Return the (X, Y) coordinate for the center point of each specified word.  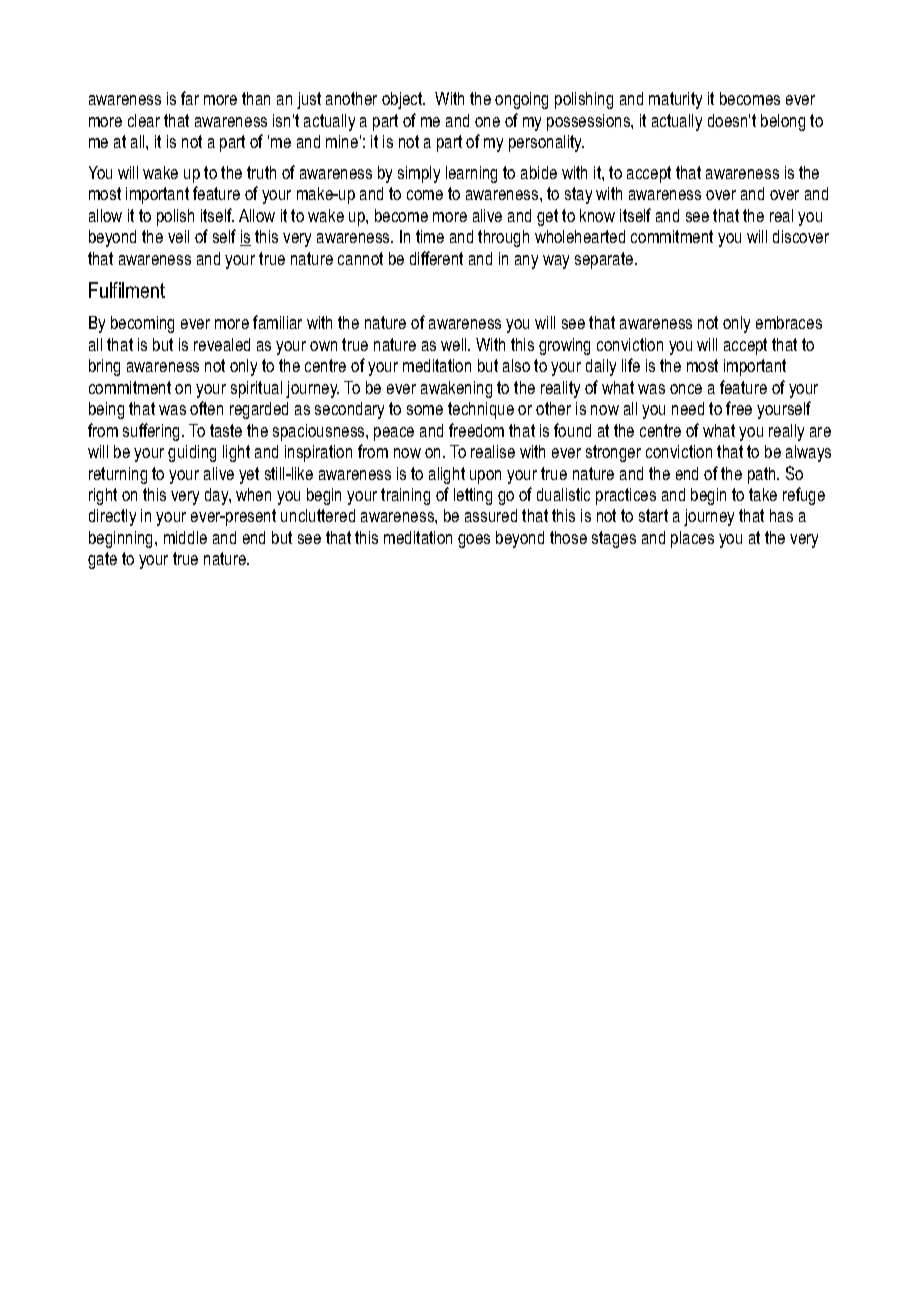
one (487, 122)
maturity (675, 100)
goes (474, 541)
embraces (789, 322)
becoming (142, 324)
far (190, 98)
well (455, 344)
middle (185, 537)
